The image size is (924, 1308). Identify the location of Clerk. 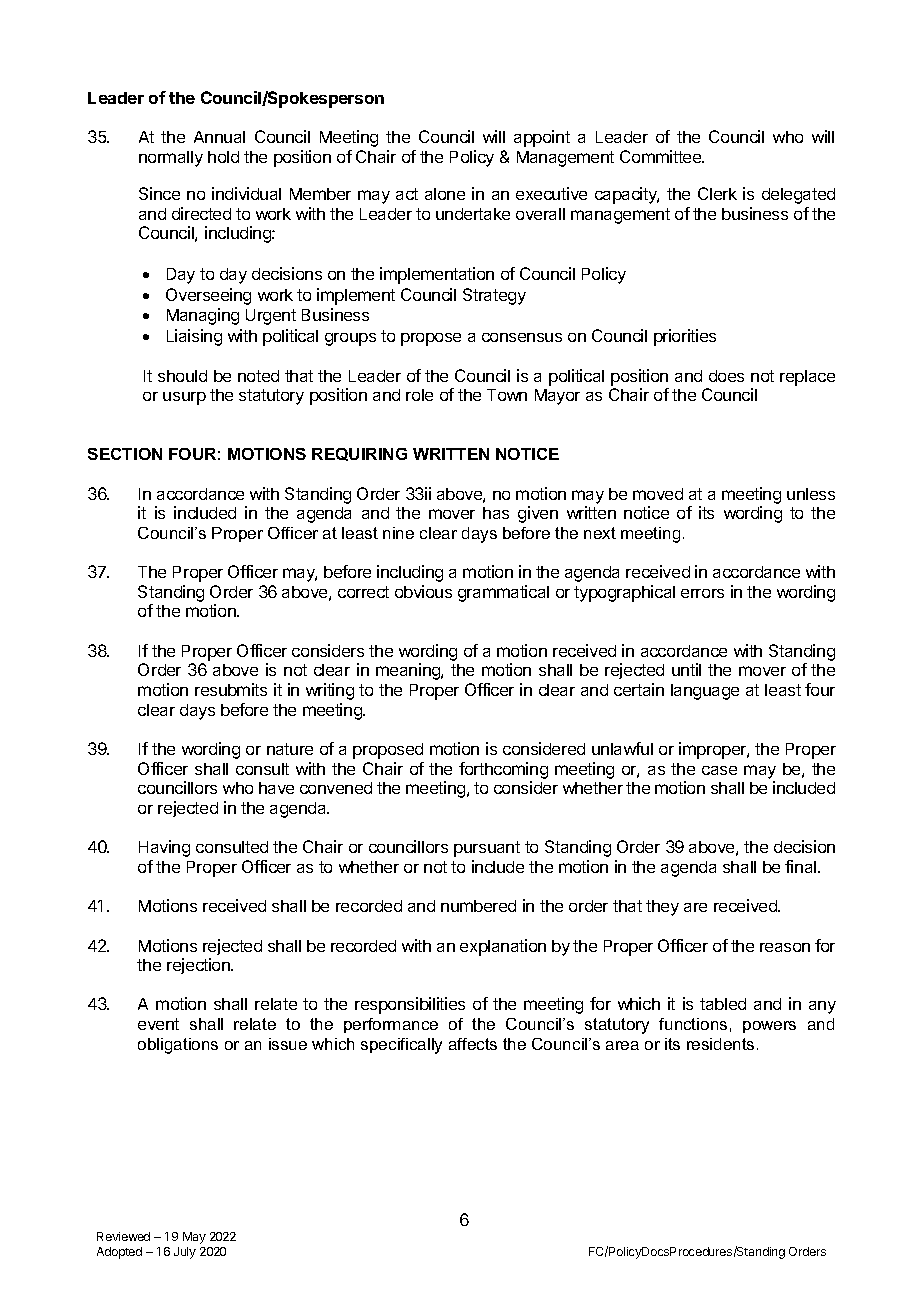
(717, 193).
